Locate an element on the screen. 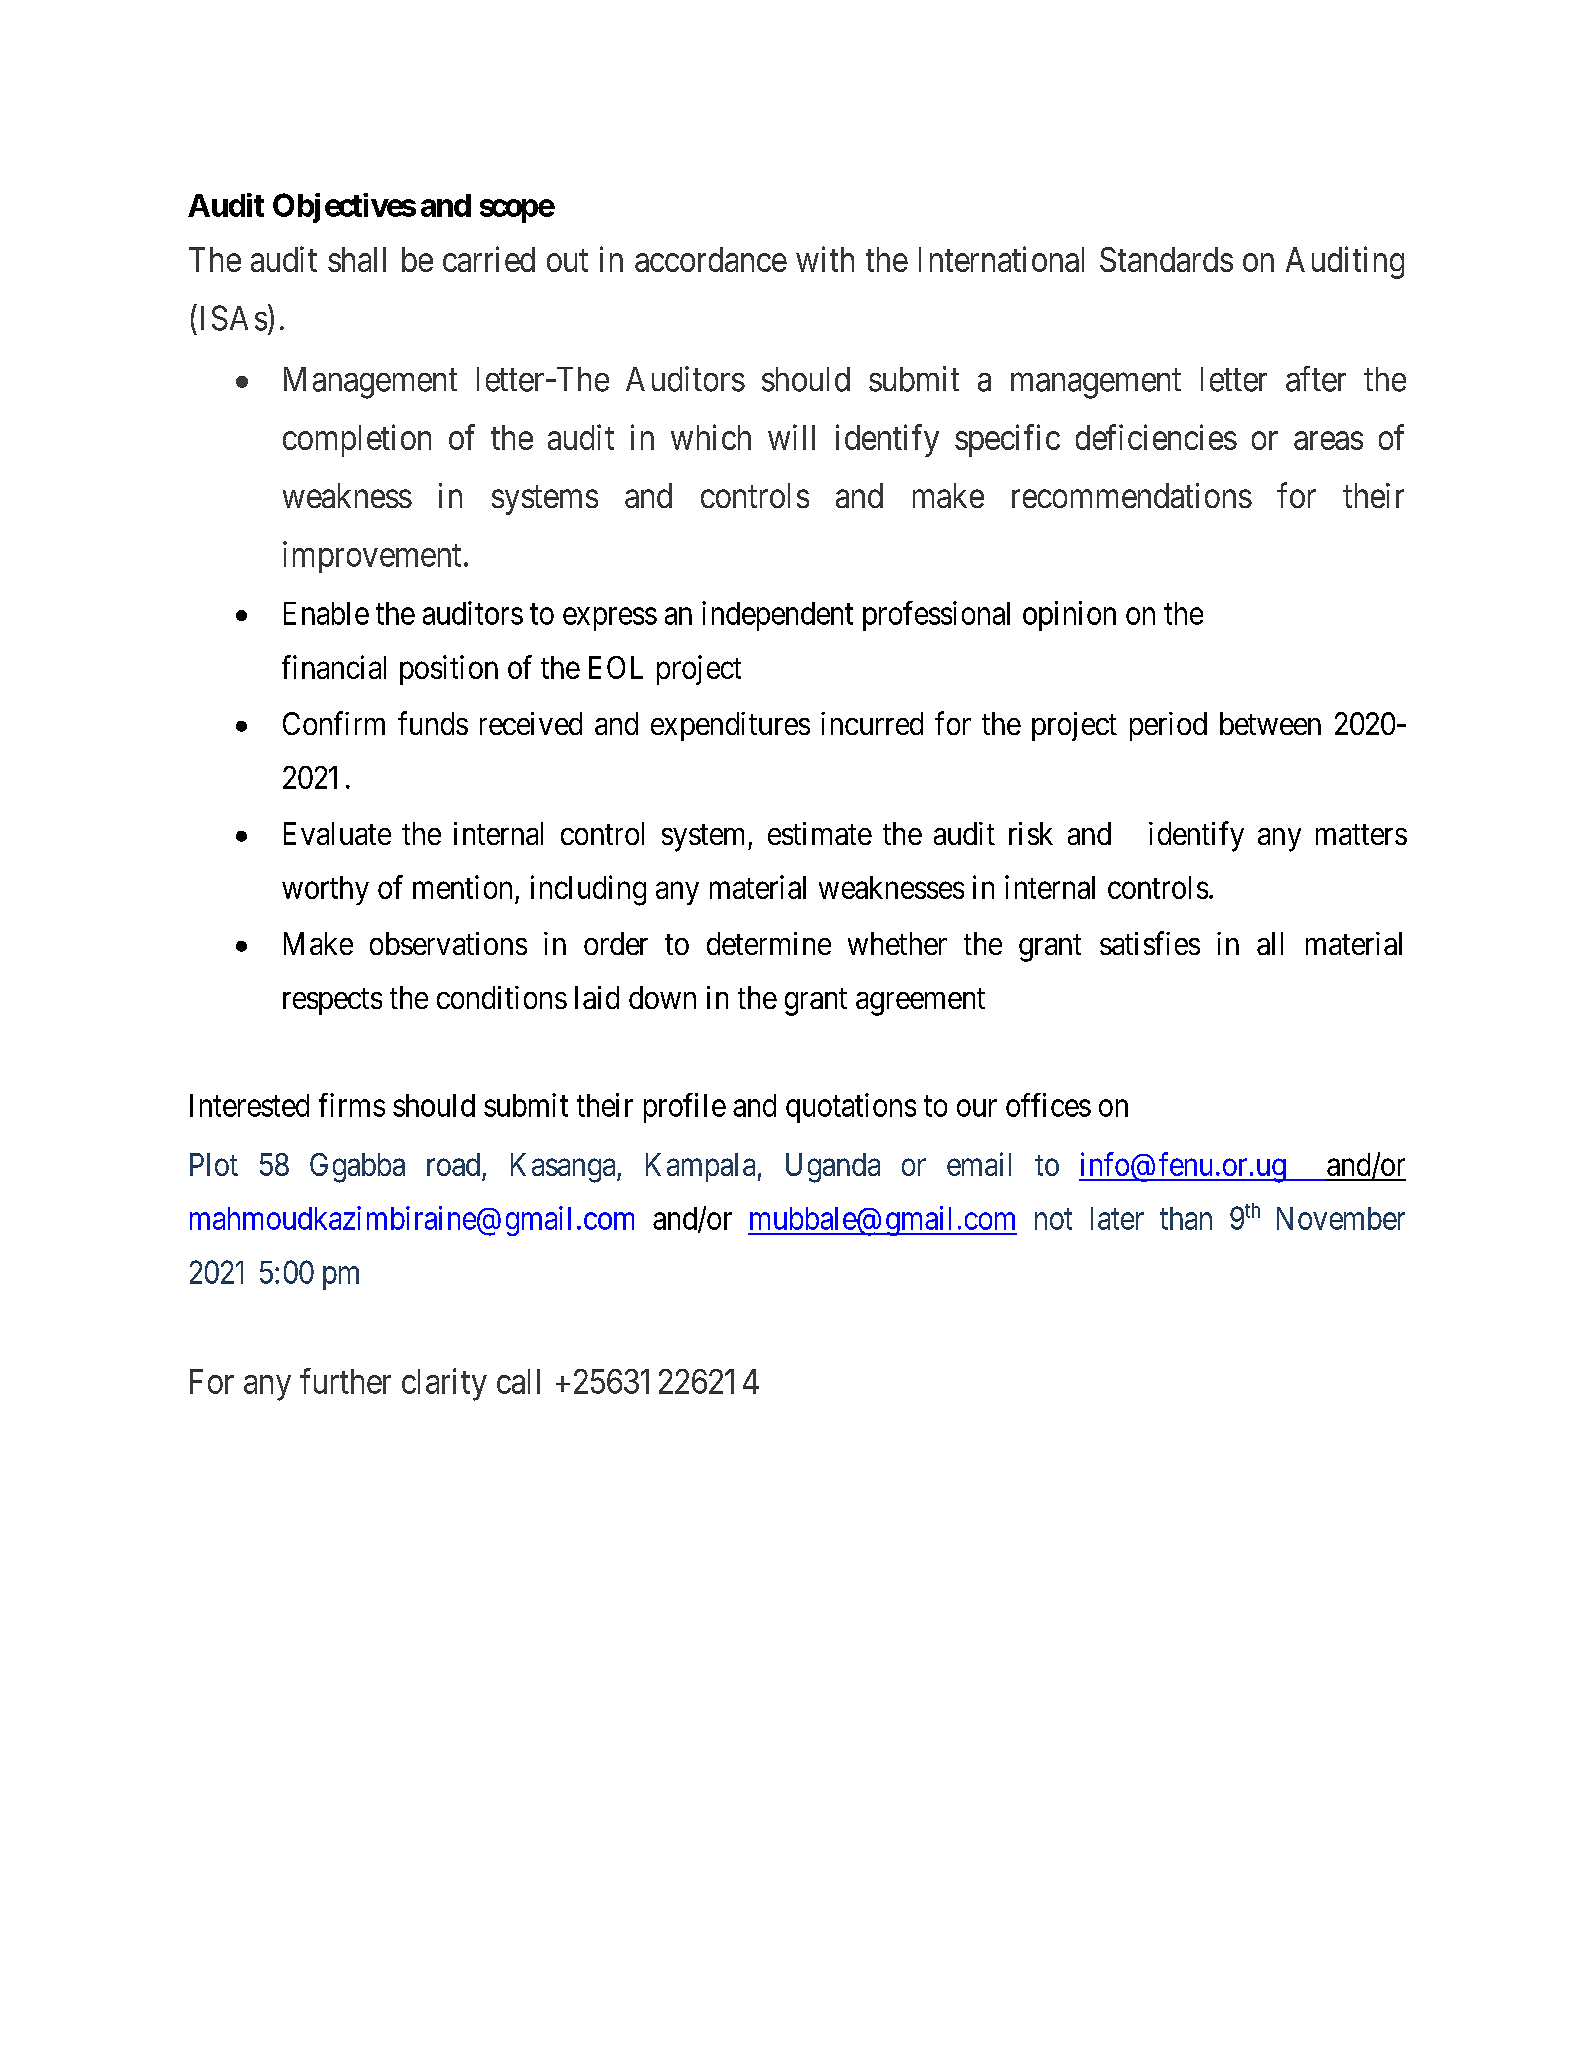 The image size is (1593, 2062). after is located at coordinates (1316, 379).
